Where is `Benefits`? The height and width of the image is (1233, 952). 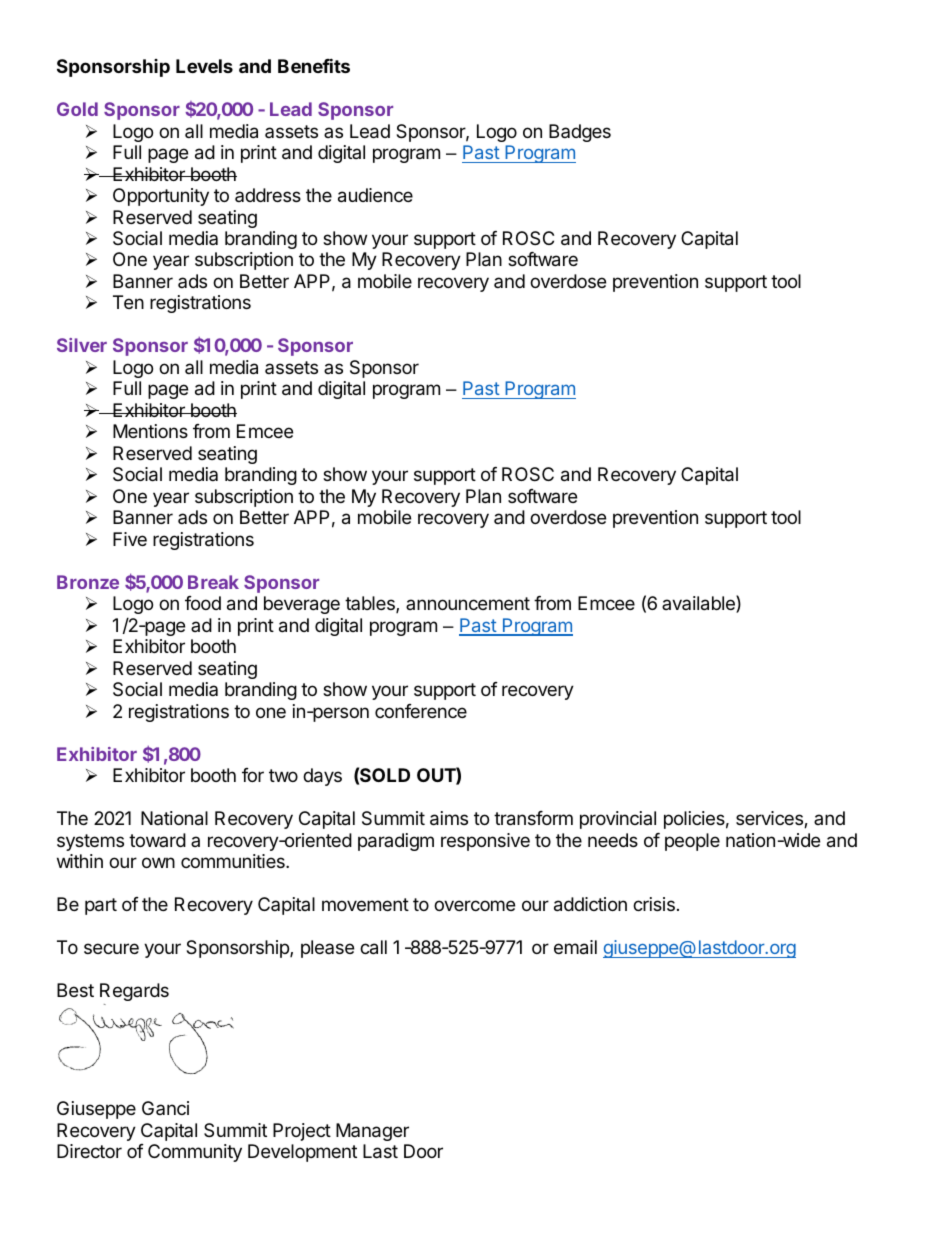
Benefits is located at coordinates (314, 65).
